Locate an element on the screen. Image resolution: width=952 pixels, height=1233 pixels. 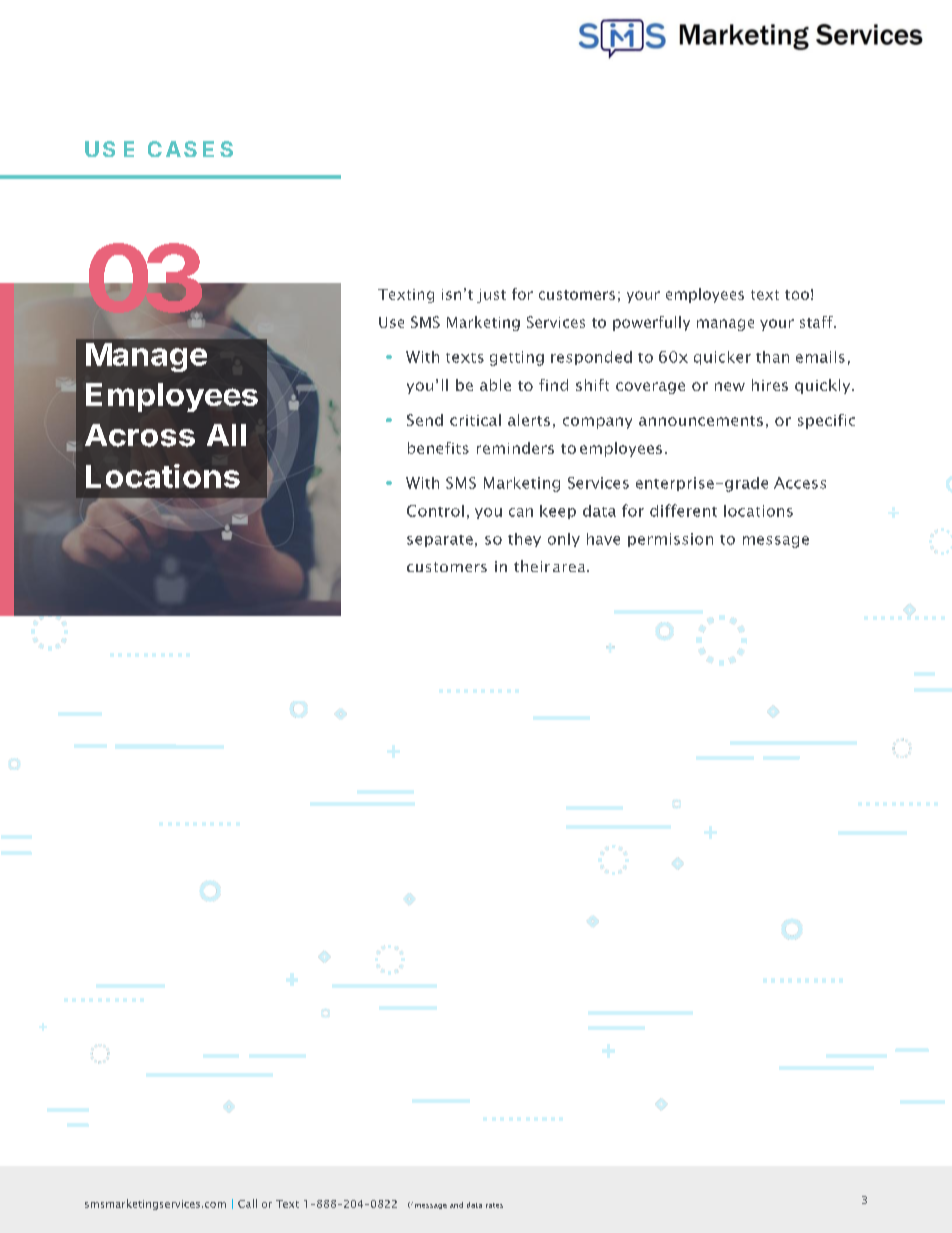
they is located at coordinates (524, 540).
